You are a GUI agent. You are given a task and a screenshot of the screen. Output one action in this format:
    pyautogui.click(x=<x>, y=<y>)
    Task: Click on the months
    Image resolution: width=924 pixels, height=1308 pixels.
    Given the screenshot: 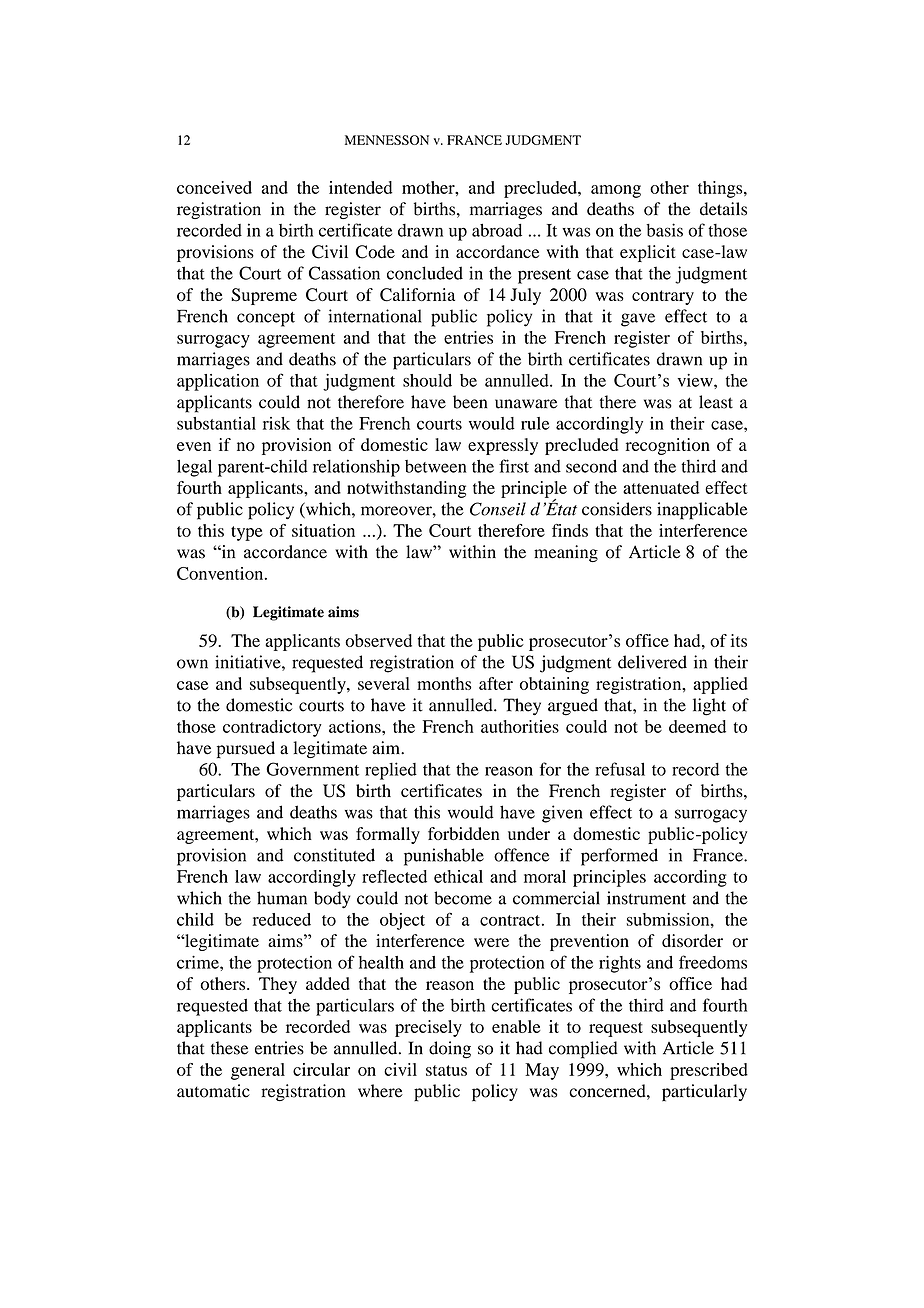 What is the action you would take?
    pyautogui.click(x=444, y=683)
